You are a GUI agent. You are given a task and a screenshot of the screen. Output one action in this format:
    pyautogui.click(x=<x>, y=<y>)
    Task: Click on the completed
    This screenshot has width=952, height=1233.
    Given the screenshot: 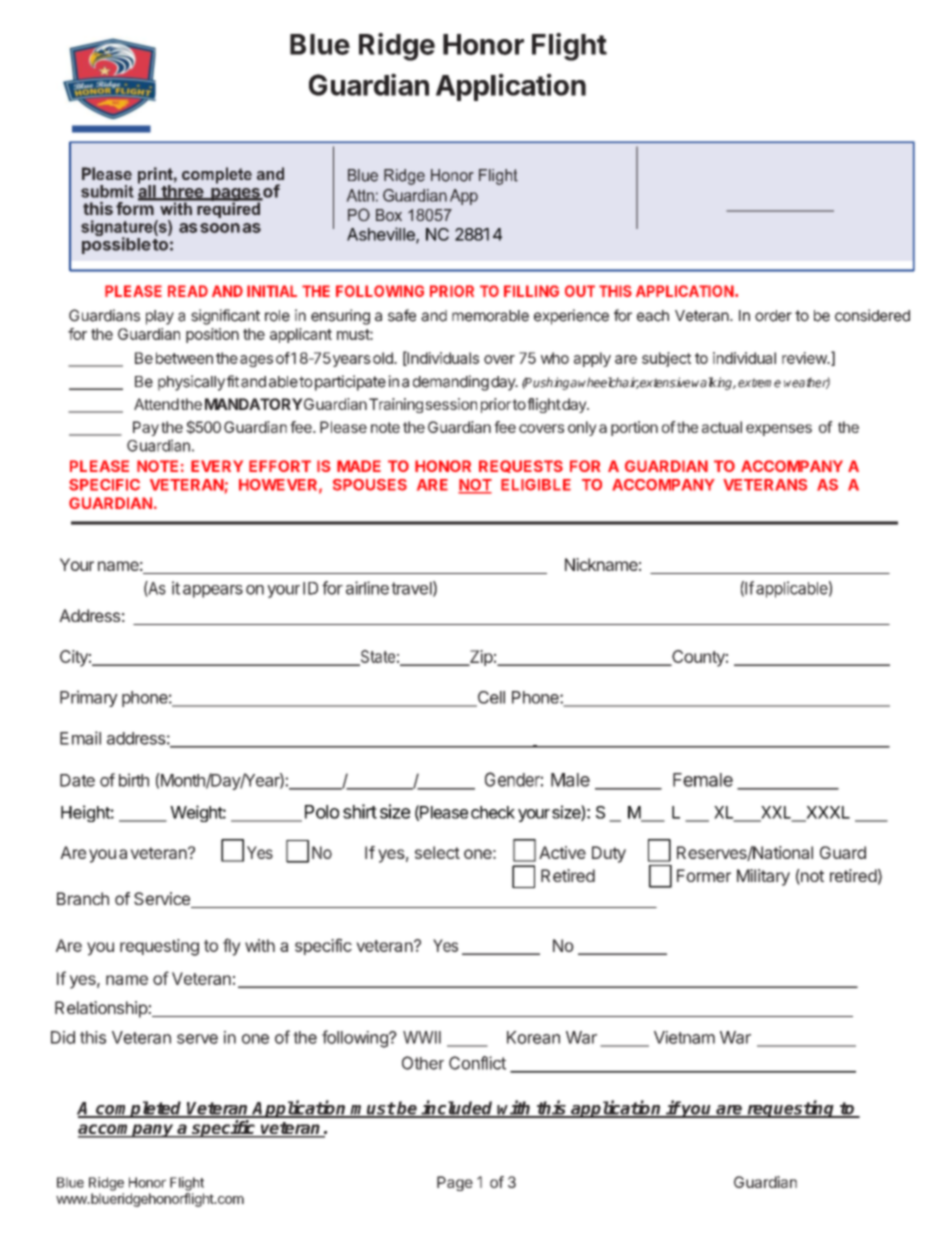 What is the action you would take?
    pyautogui.click(x=139, y=1109)
